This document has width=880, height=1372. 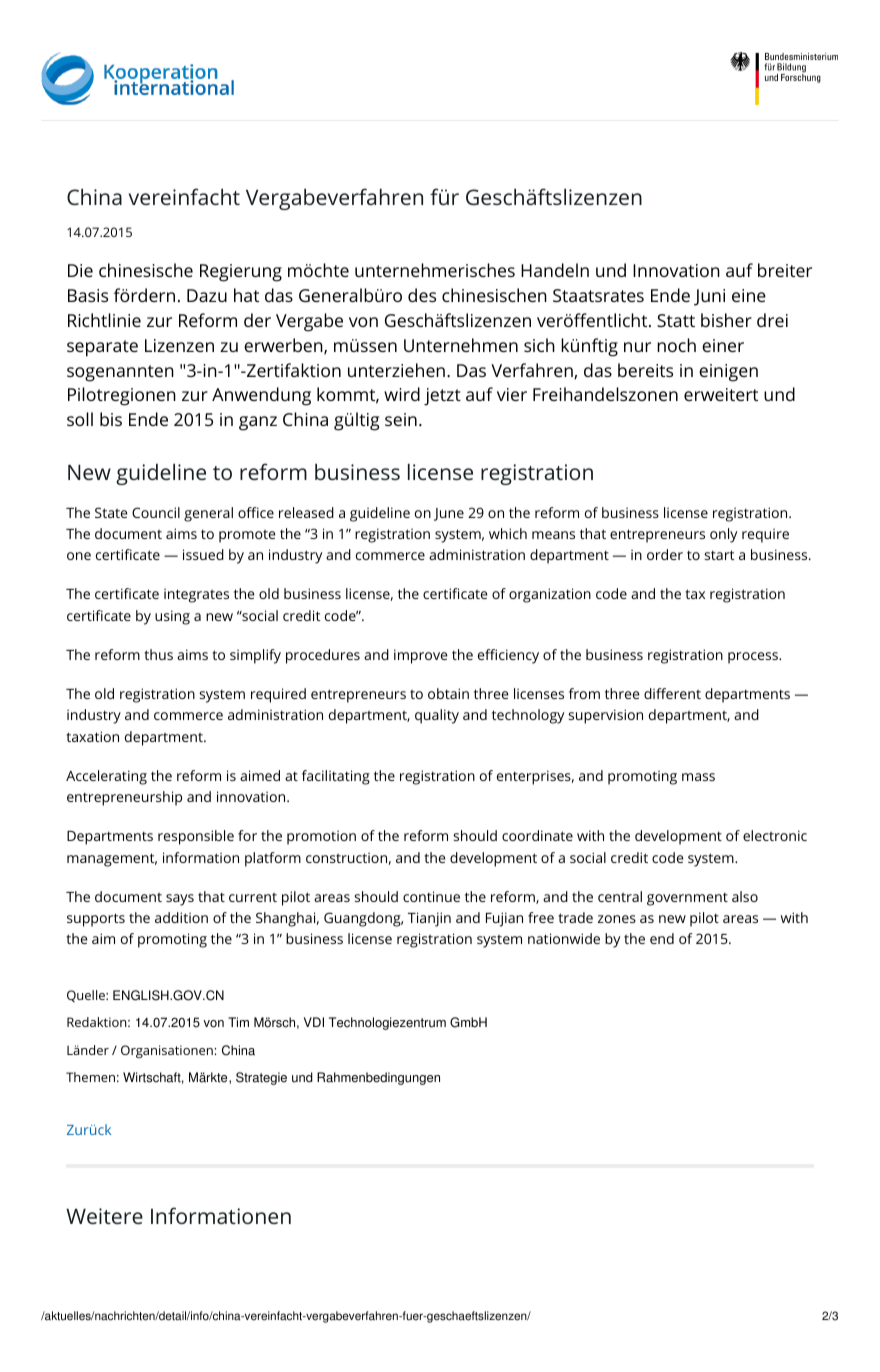 What do you see at coordinates (687, 899) in the document?
I see `government` at bounding box center [687, 899].
